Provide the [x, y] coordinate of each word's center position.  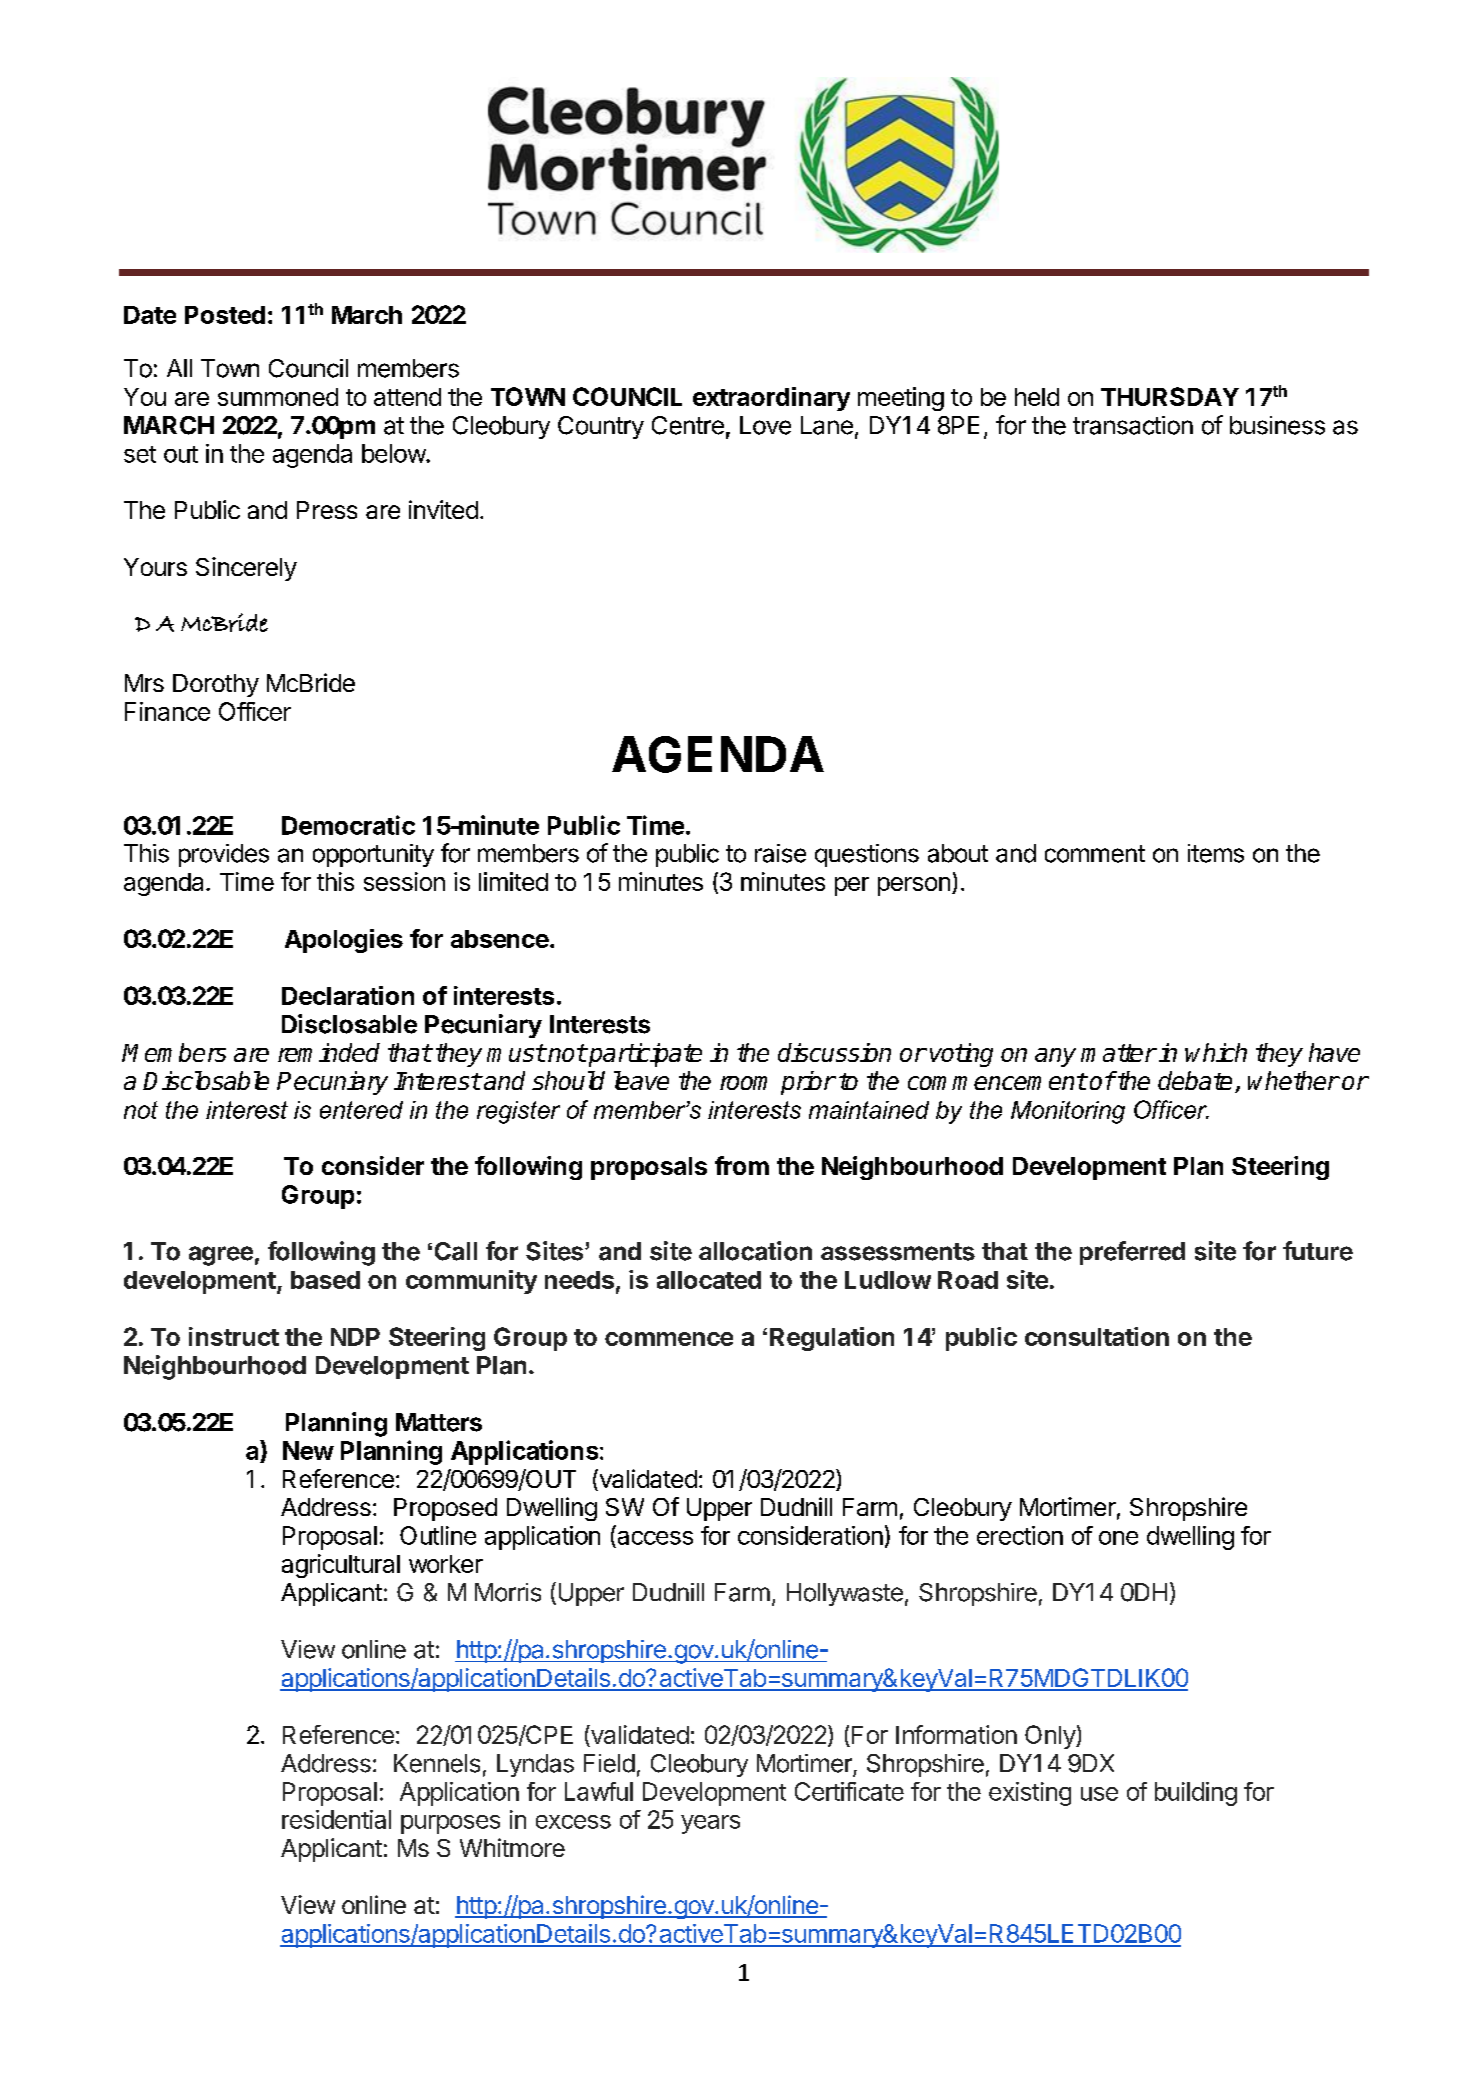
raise [780, 853]
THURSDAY [1170, 396]
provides [224, 855]
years [710, 1824]
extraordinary [771, 399]
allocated [709, 1280]
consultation [1097, 1336]
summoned [278, 397]
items [1216, 853]
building [1196, 1794]
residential [336, 1819]
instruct [234, 1336]
